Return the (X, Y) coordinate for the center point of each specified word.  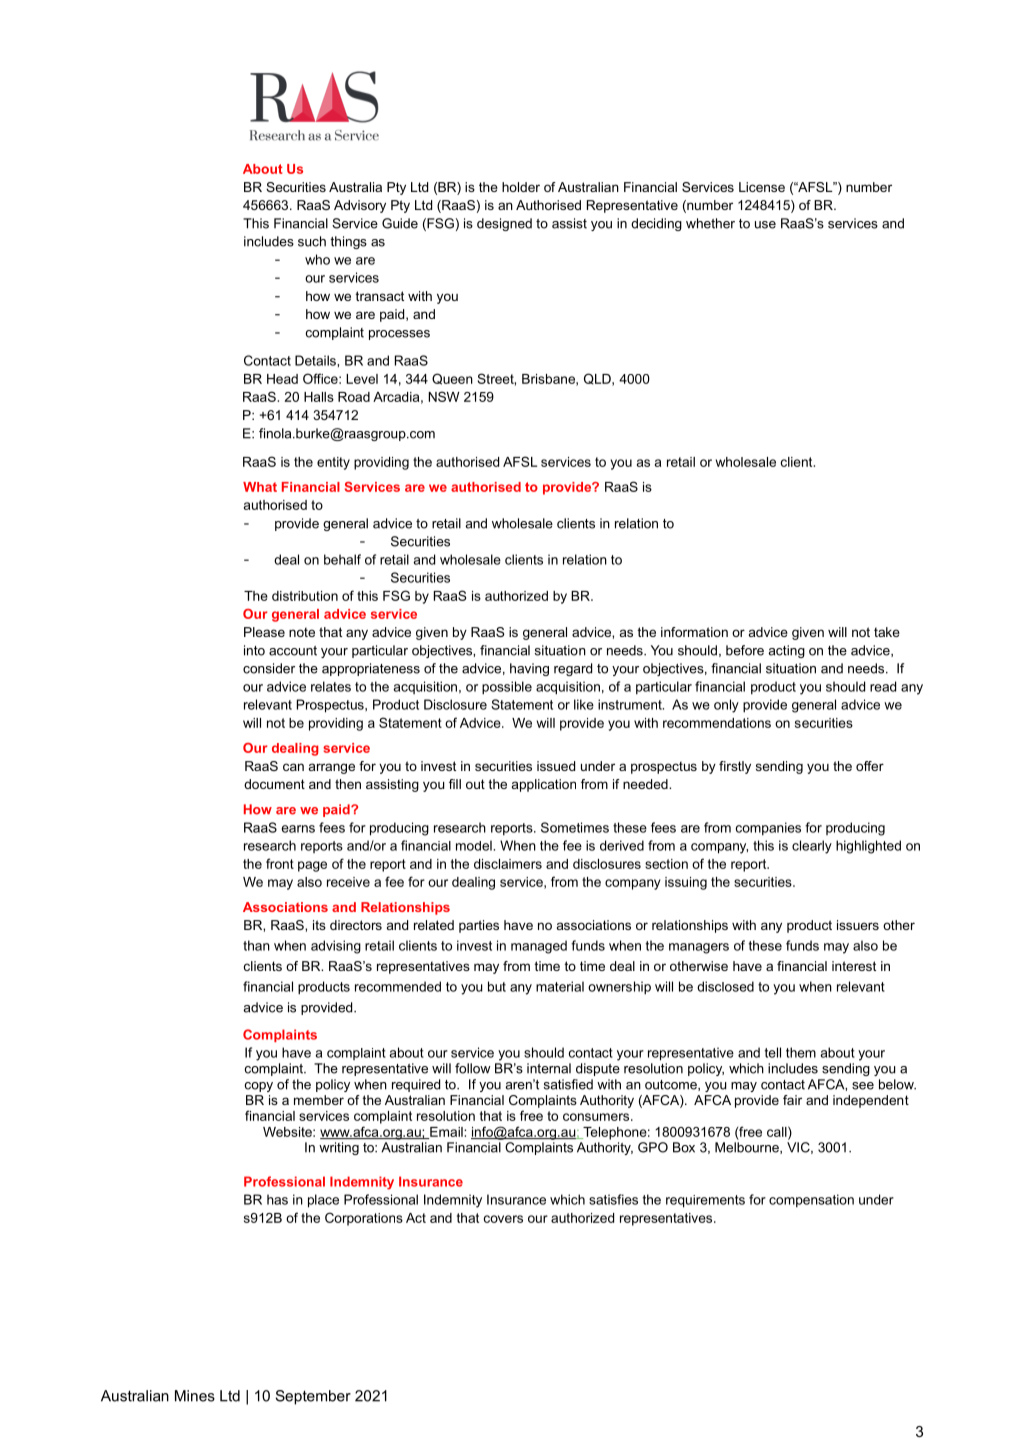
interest (854, 966)
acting (786, 651)
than (256, 945)
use (765, 225)
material (560, 986)
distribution (305, 596)
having (529, 669)
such (312, 241)
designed (504, 224)
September (313, 1397)
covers (503, 1219)
